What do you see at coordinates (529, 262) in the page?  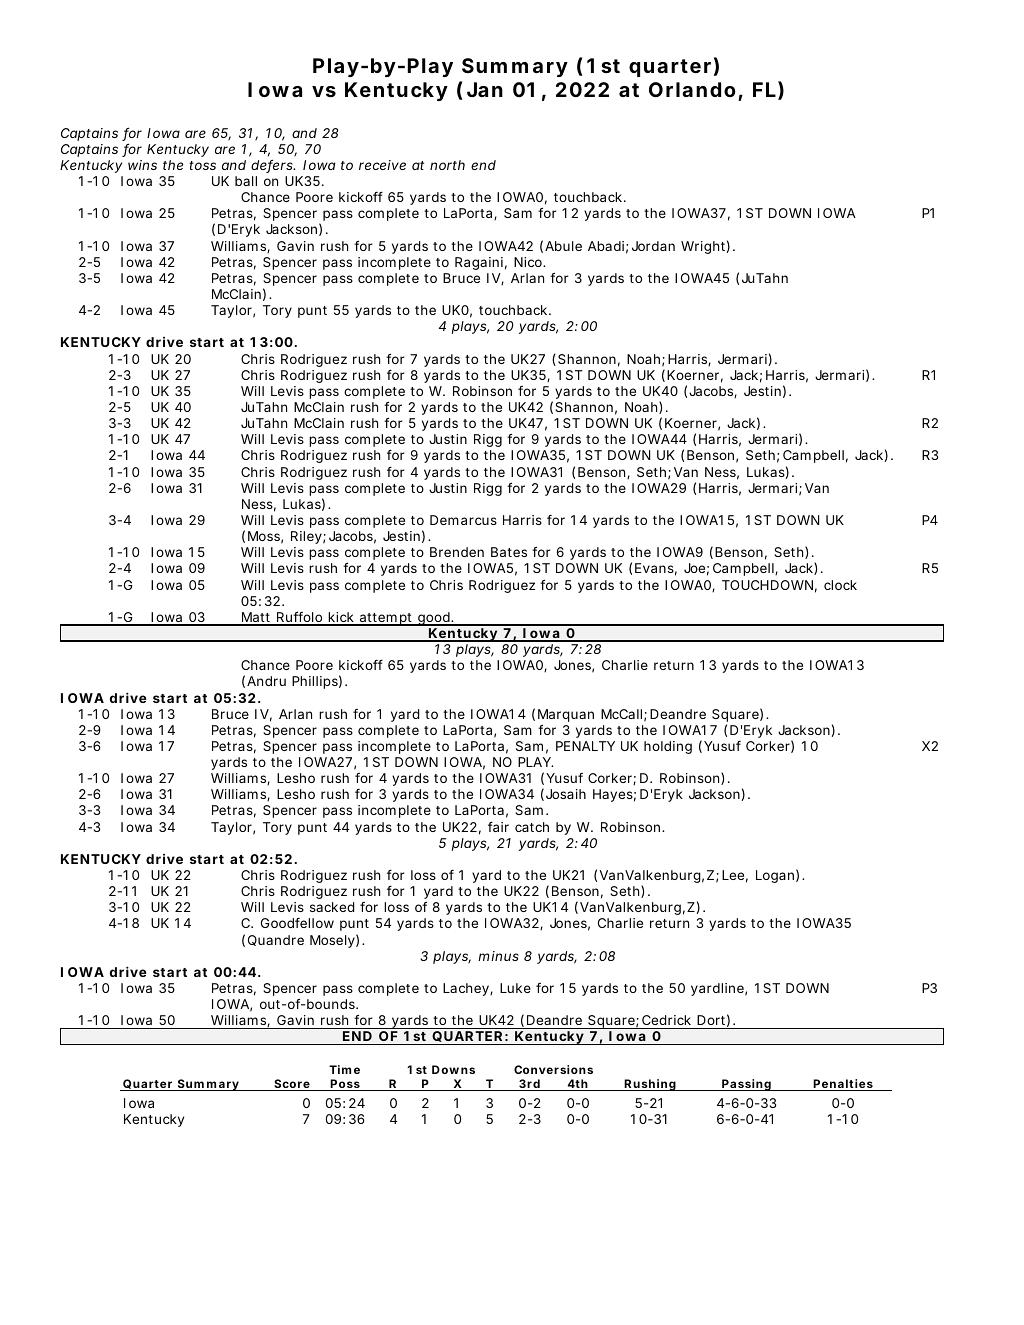 I see `Nico` at bounding box center [529, 262].
